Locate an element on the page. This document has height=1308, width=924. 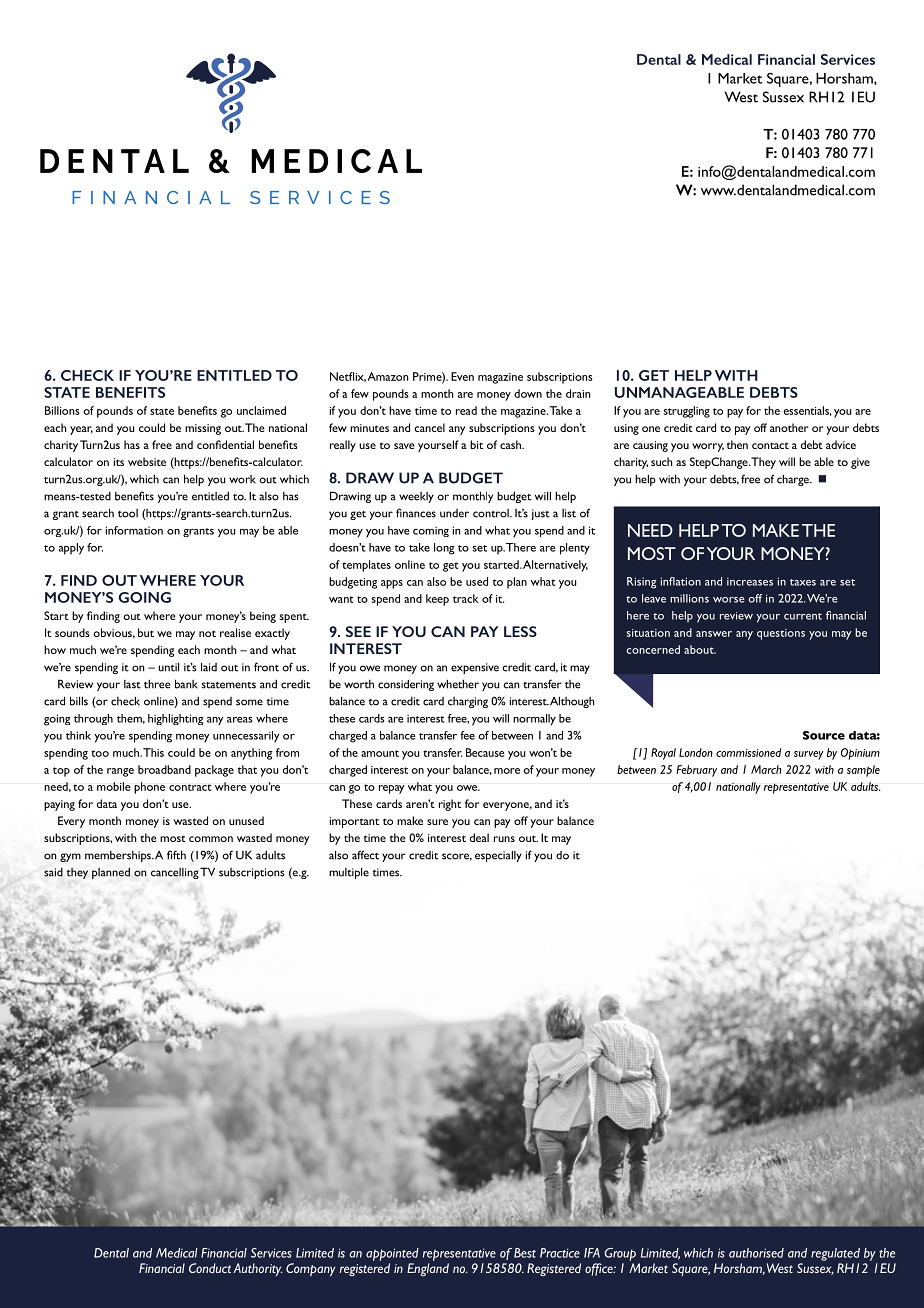
West is located at coordinates (741, 97).
